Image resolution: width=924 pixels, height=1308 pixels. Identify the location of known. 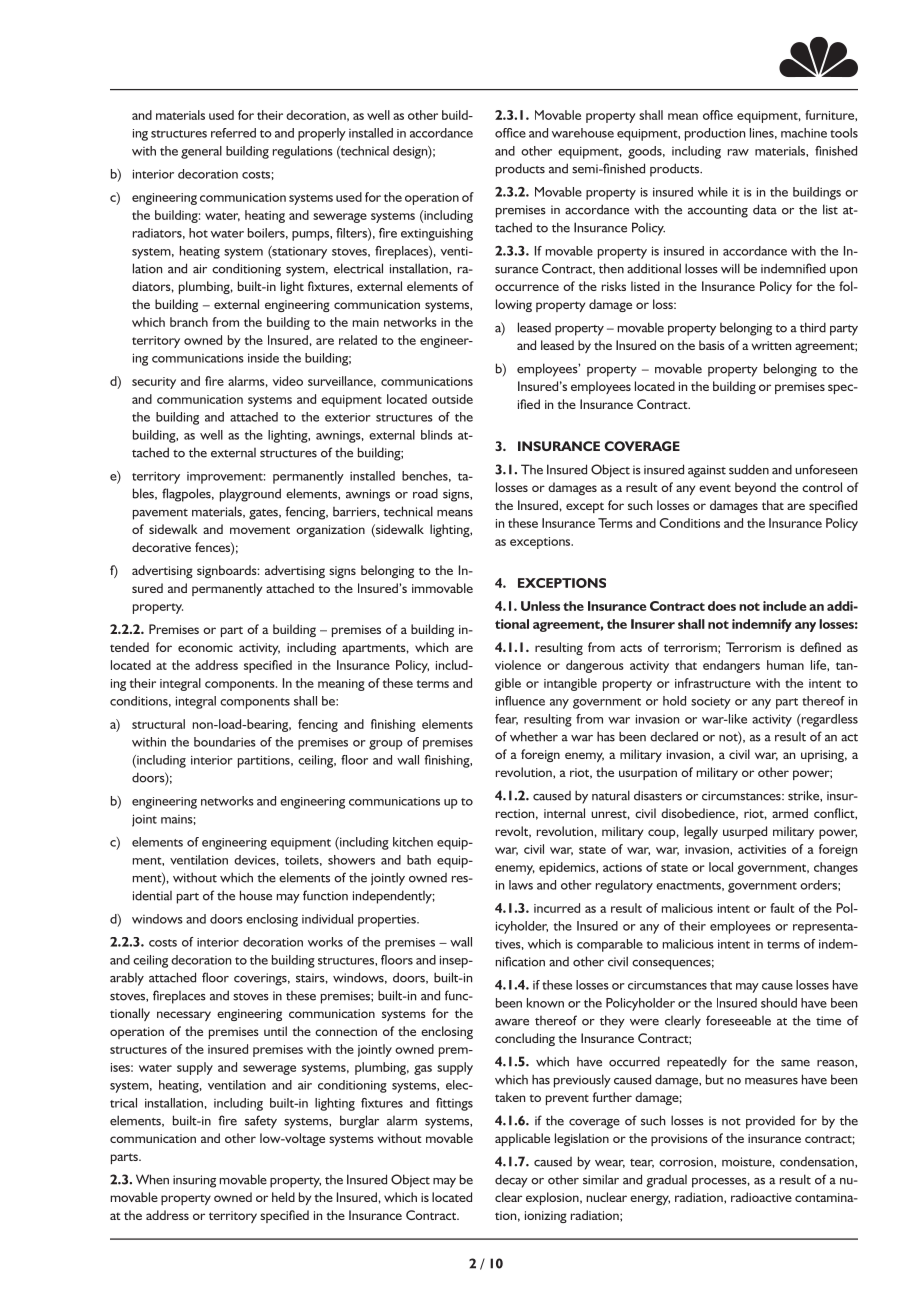
(545, 1003).
